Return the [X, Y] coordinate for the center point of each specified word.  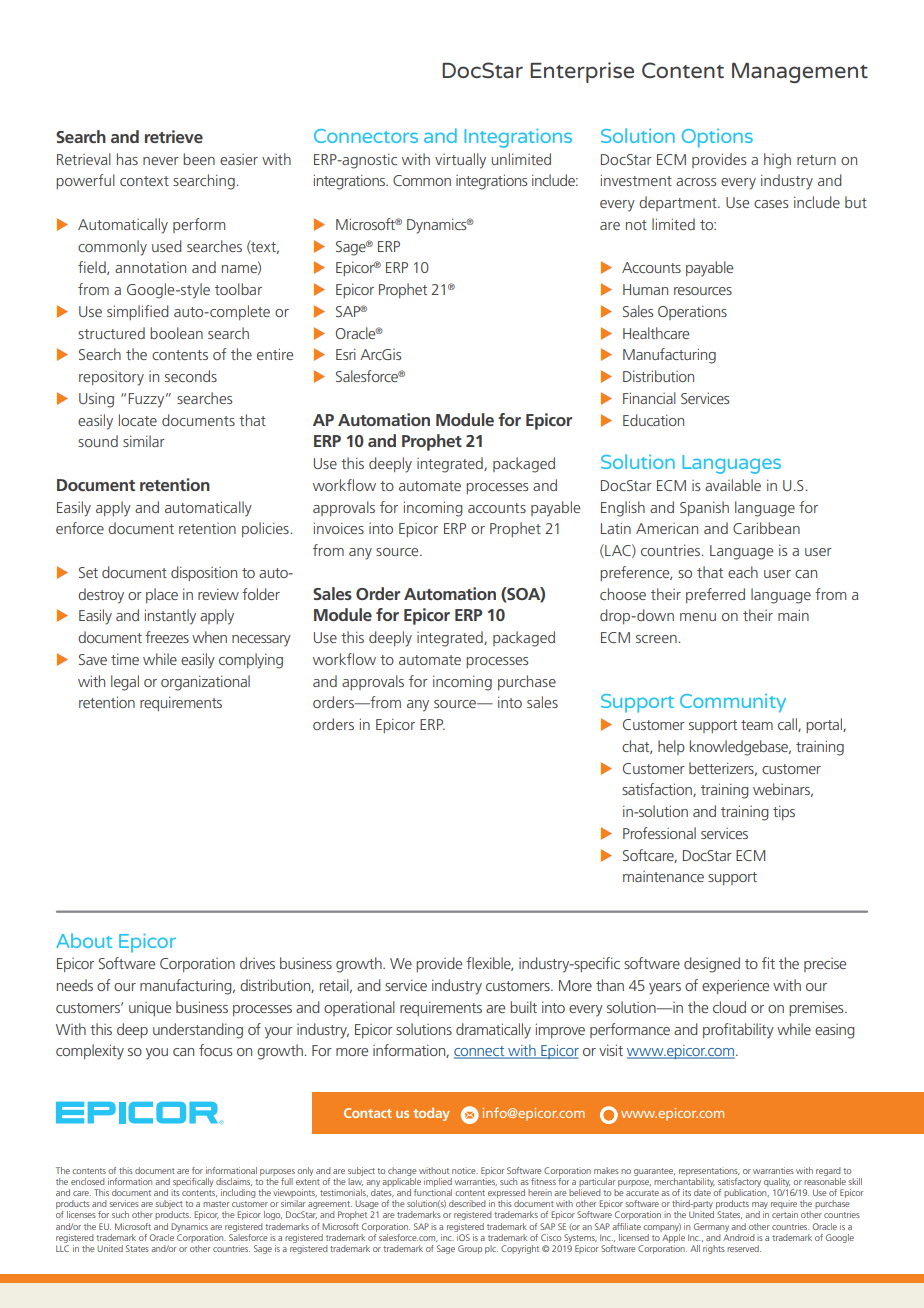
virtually [460, 161]
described [467, 1203]
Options [717, 138]
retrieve [174, 136]
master [216, 1204]
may [760, 1207]
